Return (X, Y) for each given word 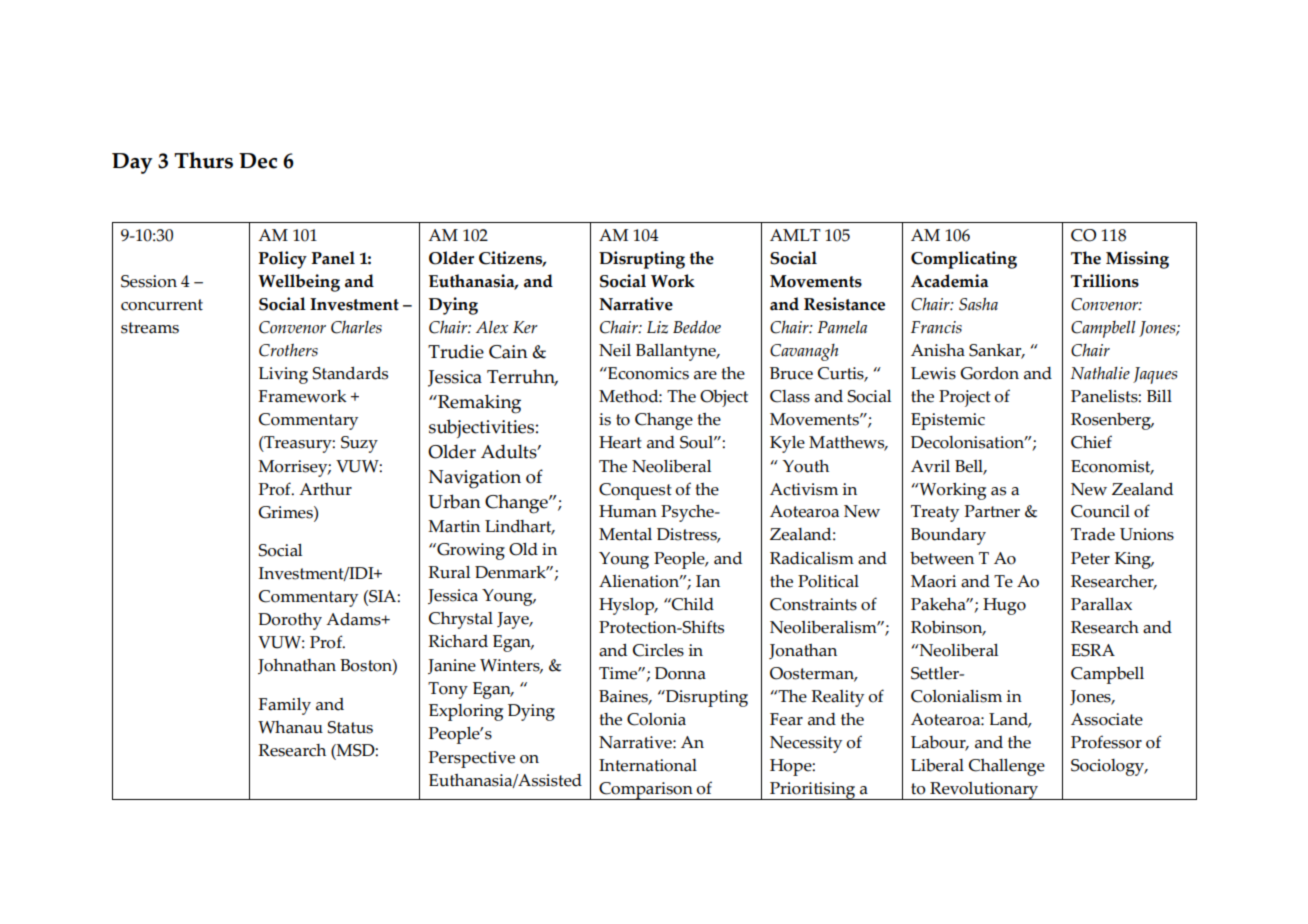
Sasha (978, 304)
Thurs (203, 160)
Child (692, 604)
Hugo (1004, 606)
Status (350, 727)
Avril (930, 466)
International (648, 765)
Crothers (288, 350)
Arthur (325, 489)
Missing (1137, 260)
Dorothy (290, 621)
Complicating (964, 260)
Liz (657, 327)
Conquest (635, 491)
